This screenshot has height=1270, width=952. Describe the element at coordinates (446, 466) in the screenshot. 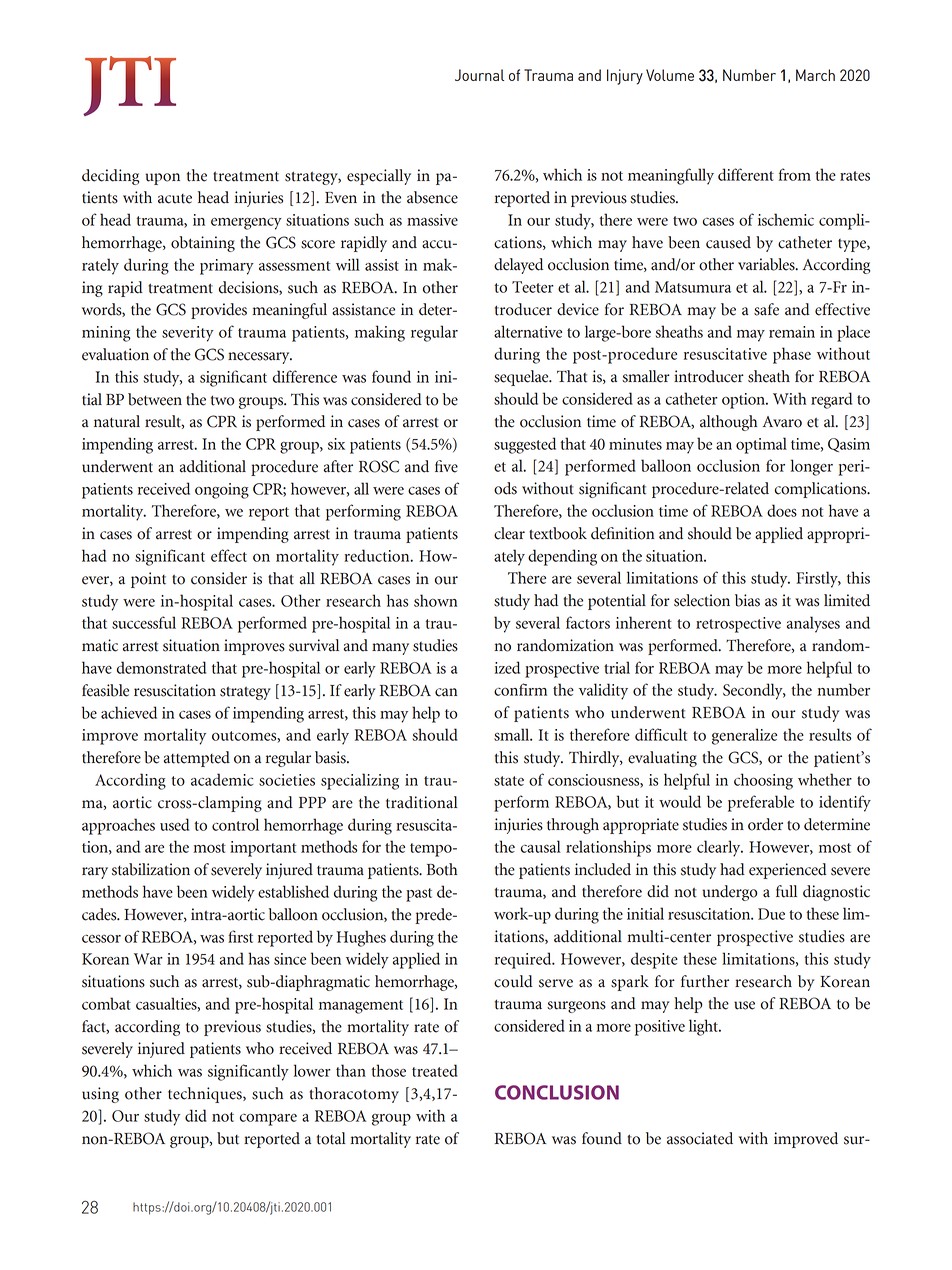

I see `five` at that location.
